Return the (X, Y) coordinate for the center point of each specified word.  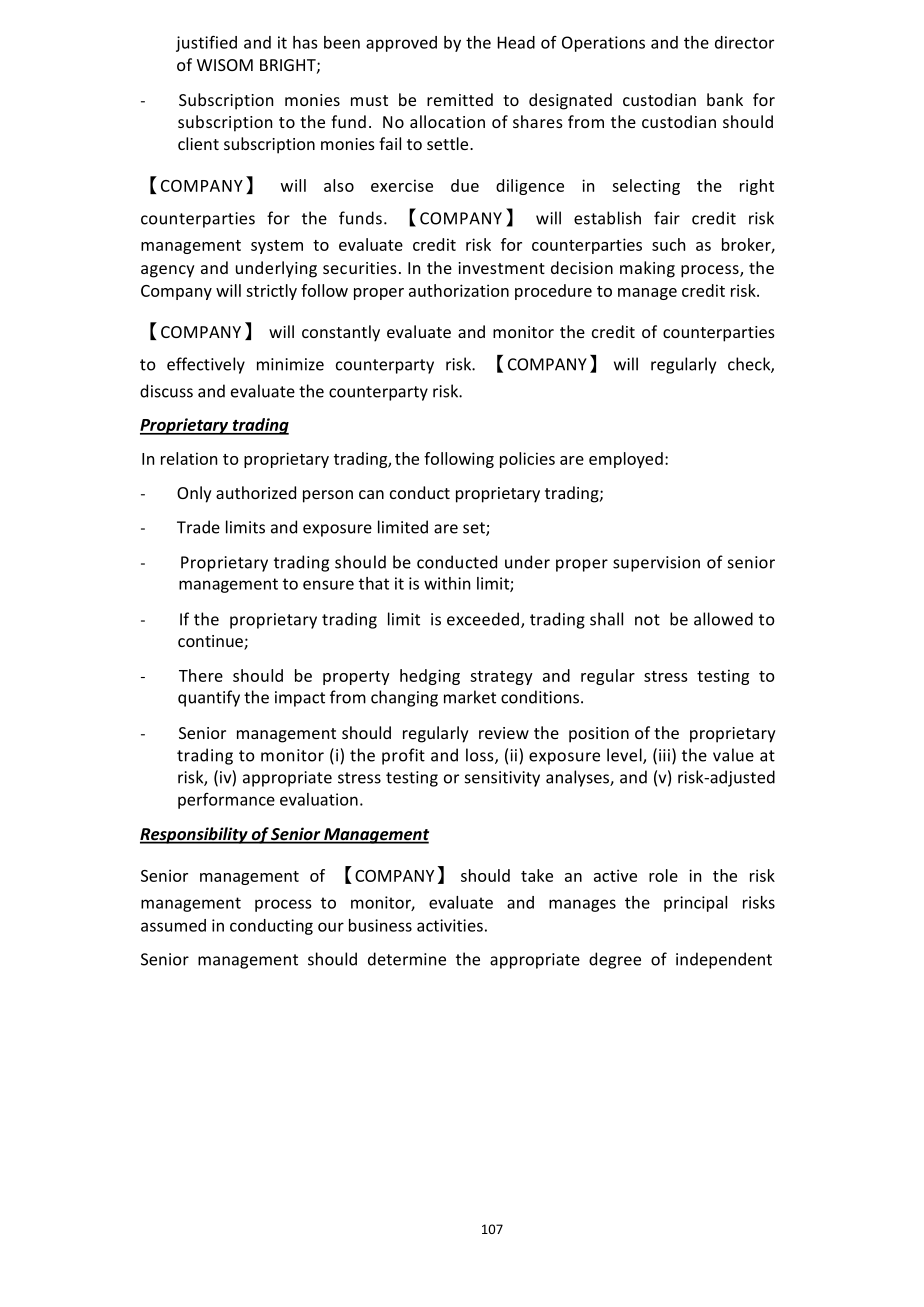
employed (626, 460)
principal (695, 904)
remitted (460, 99)
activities (450, 925)
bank (725, 99)
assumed (173, 925)
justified (206, 43)
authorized (256, 492)
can (371, 494)
